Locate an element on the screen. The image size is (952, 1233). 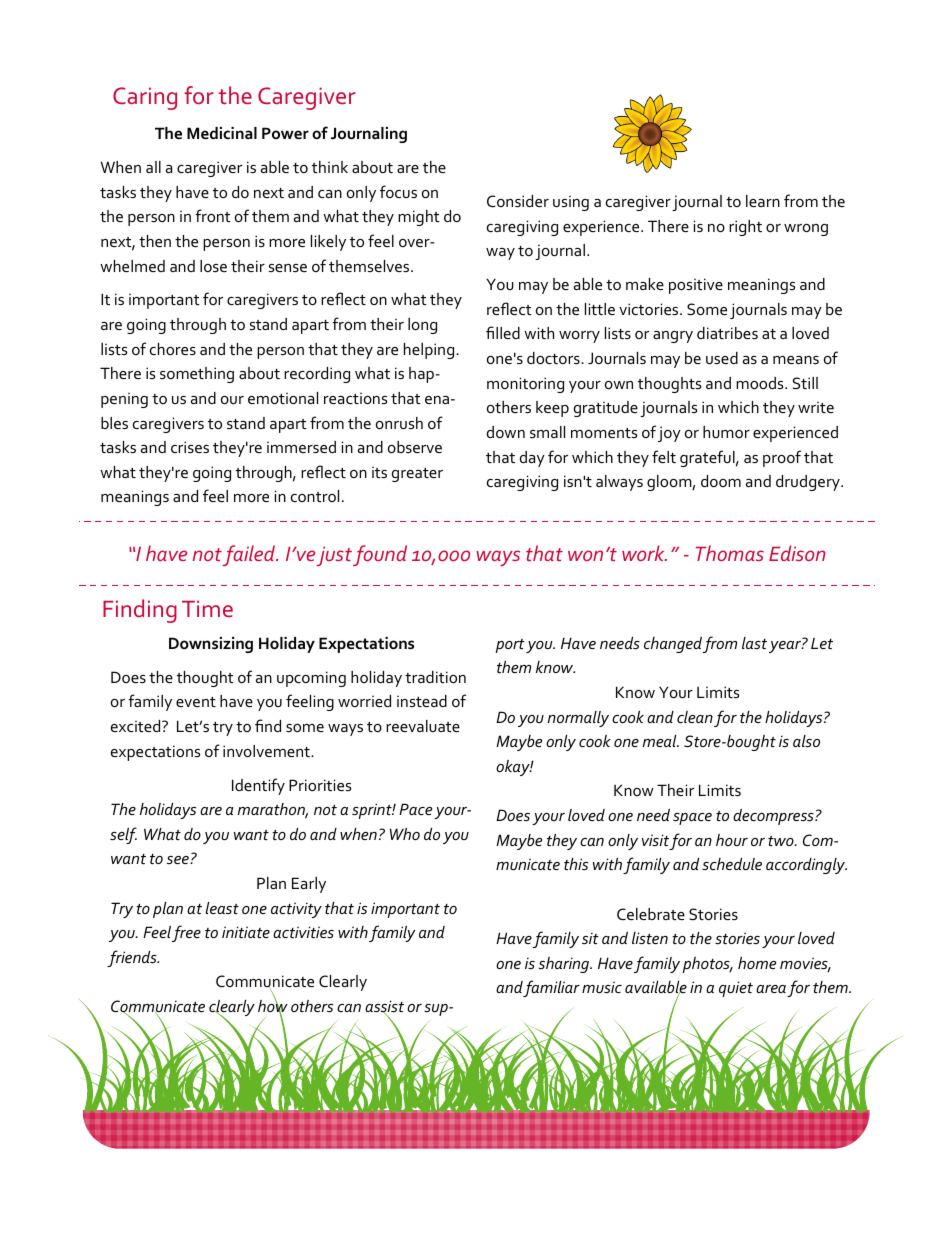
also is located at coordinates (806, 741).
